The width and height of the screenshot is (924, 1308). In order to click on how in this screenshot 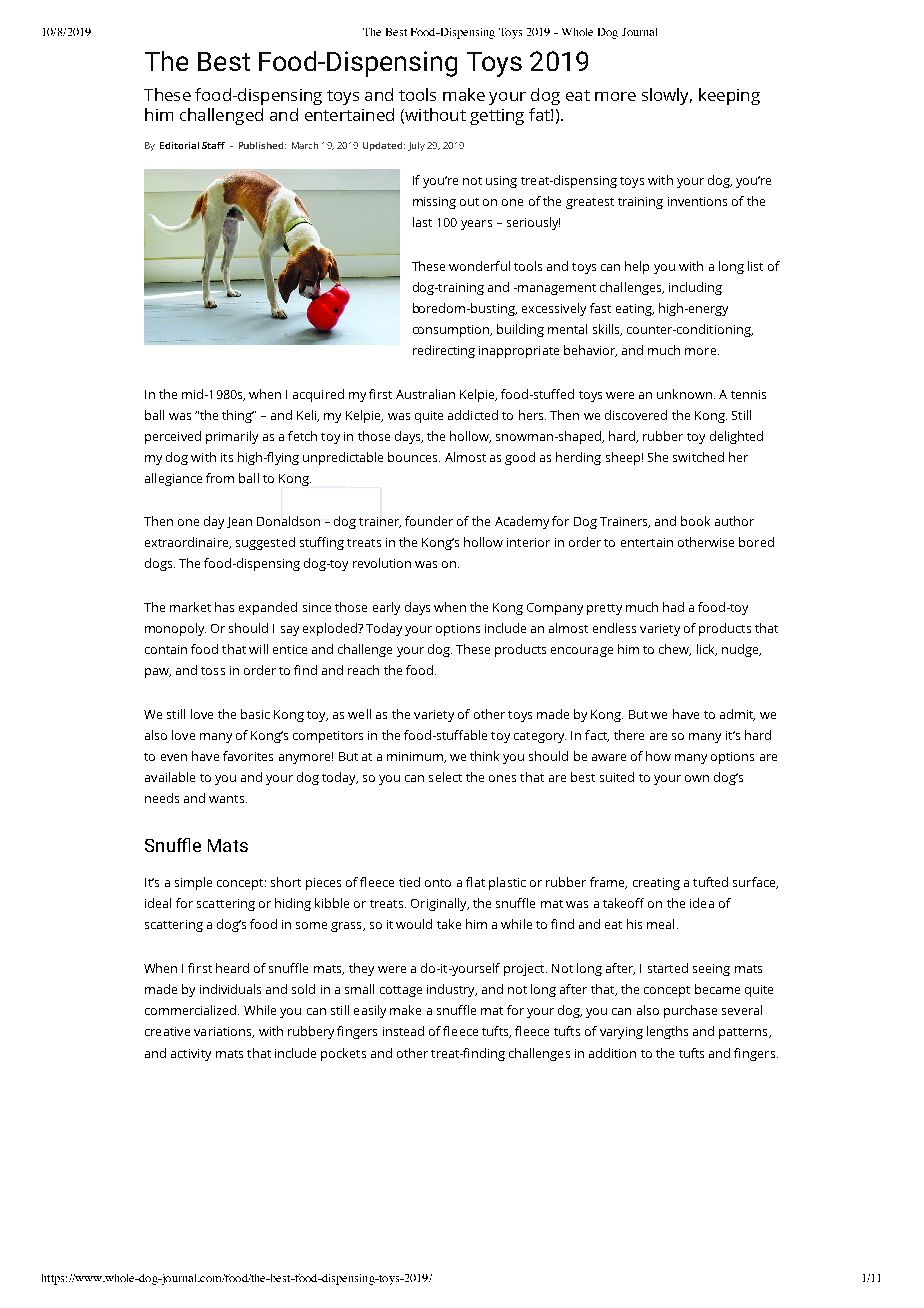, I will do `click(658, 756)`.
